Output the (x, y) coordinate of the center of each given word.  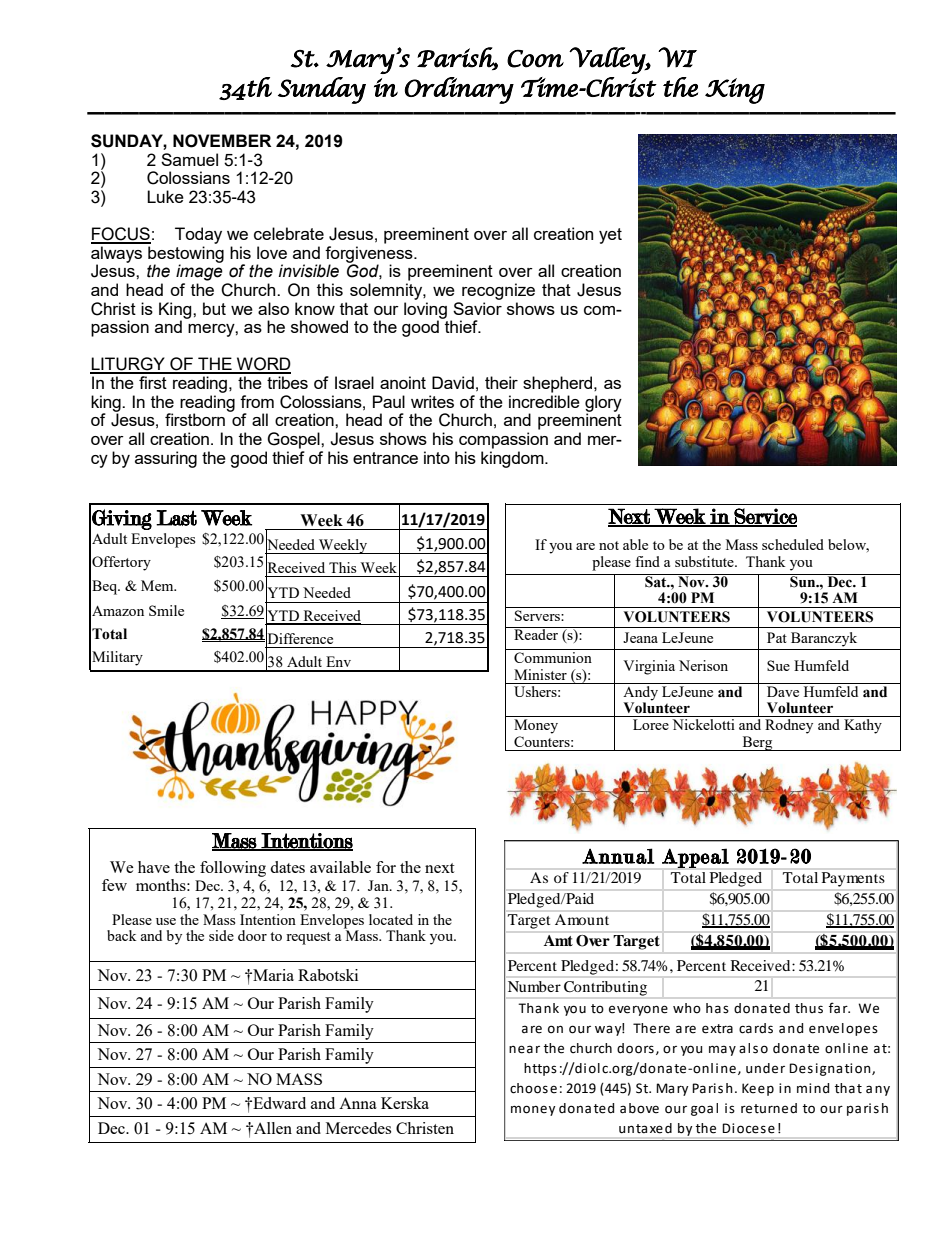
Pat (777, 637)
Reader (536, 633)
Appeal (695, 858)
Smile (166, 610)
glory (603, 404)
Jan (379, 885)
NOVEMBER (222, 141)
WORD (263, 365)
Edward (278, 1103)
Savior (477, 307)
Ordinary (459, 90)
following (233, 869)
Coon (535, 59)
